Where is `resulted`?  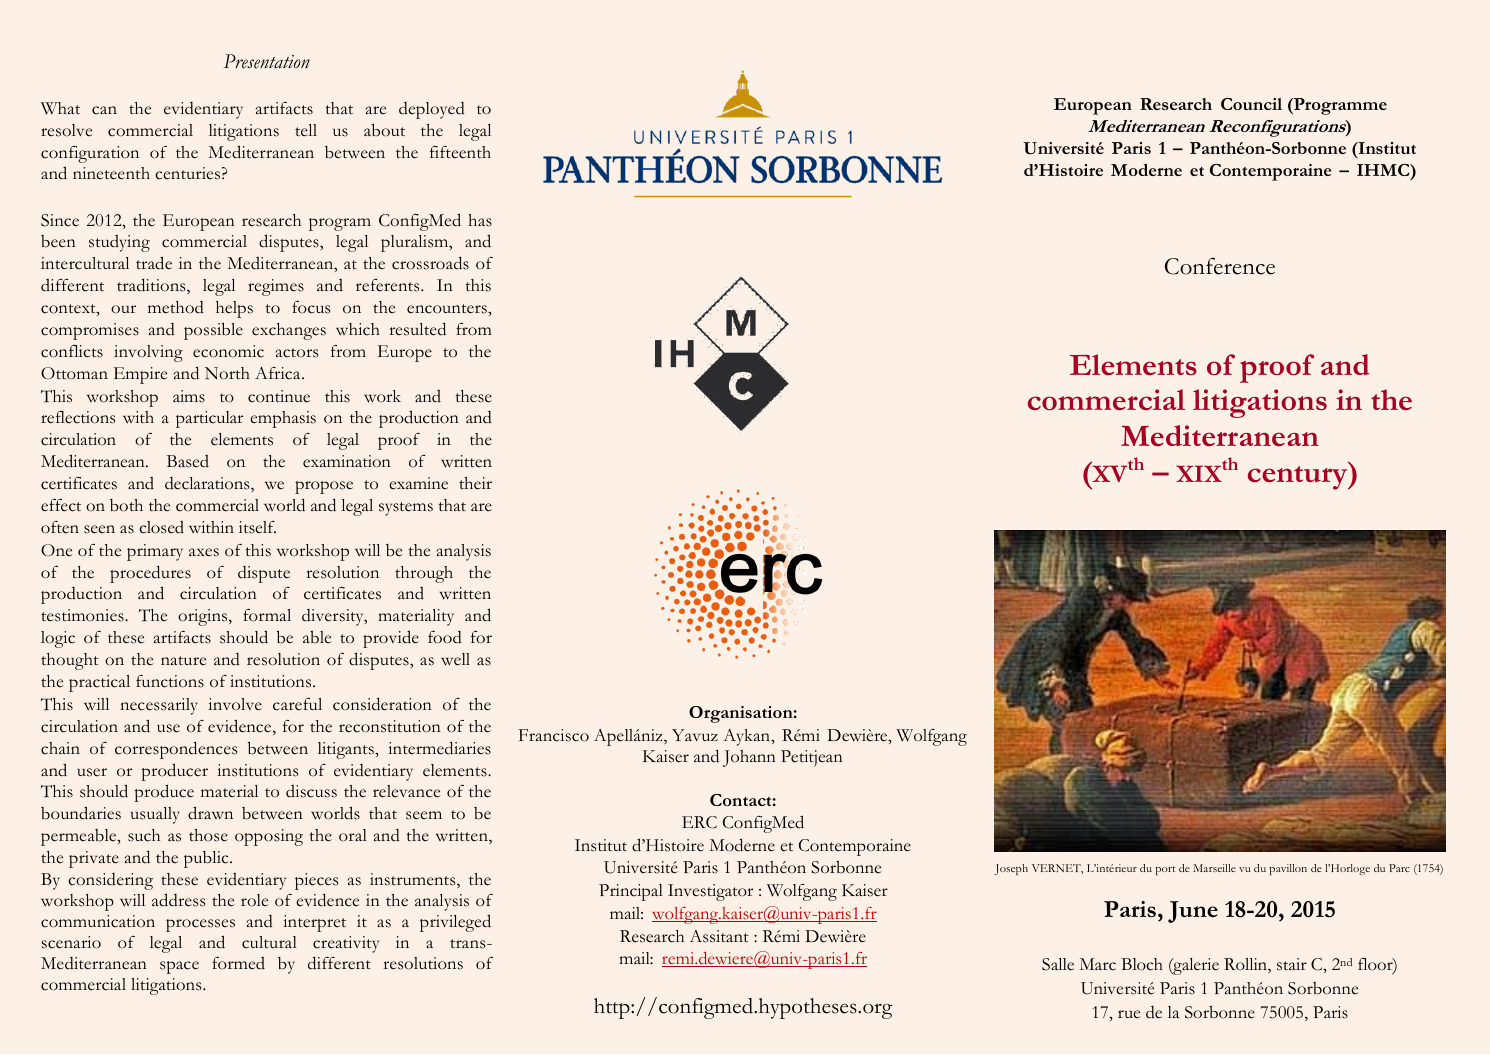
resulted is located at coordinates (417, 329).
